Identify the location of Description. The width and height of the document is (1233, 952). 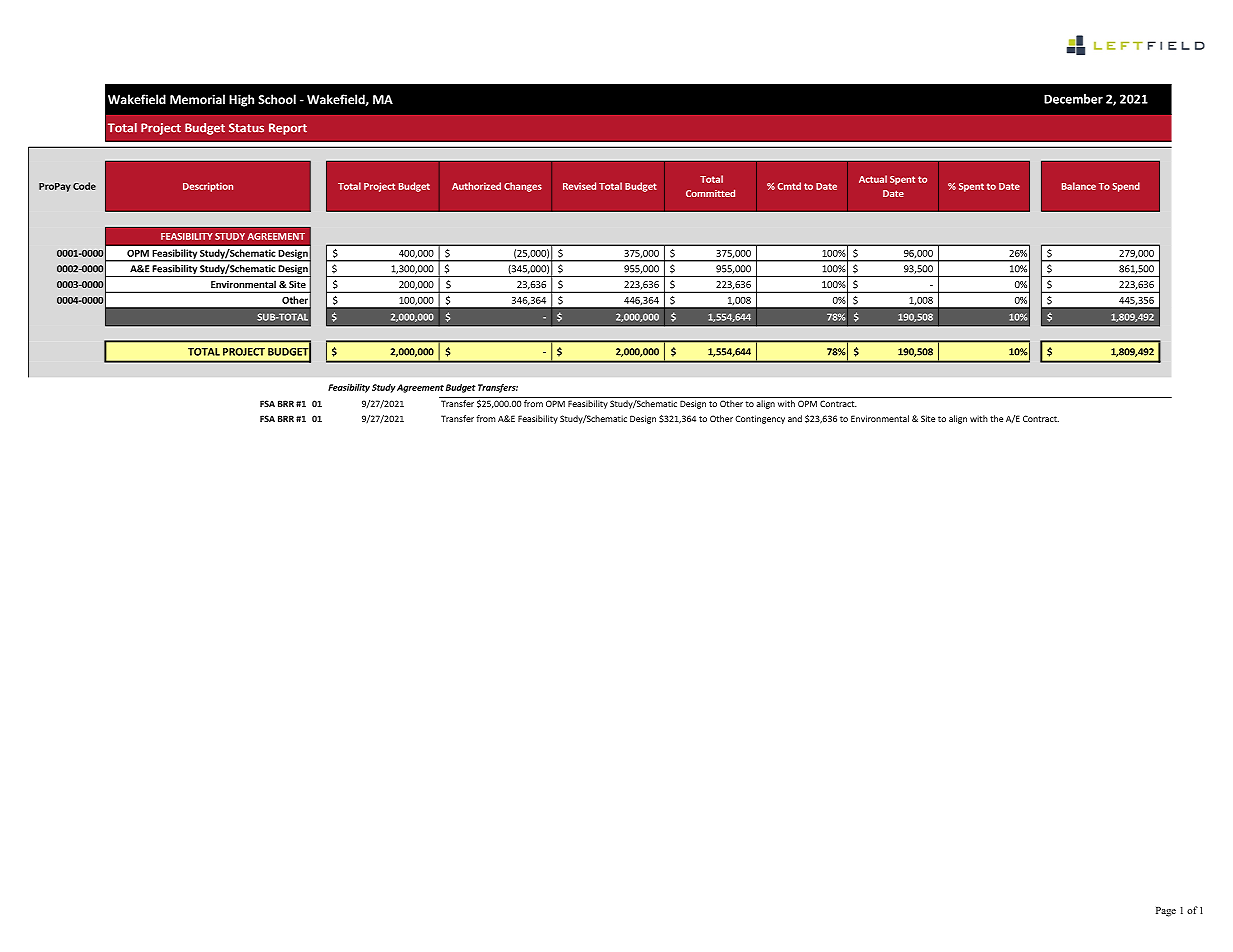
(208, 187).
